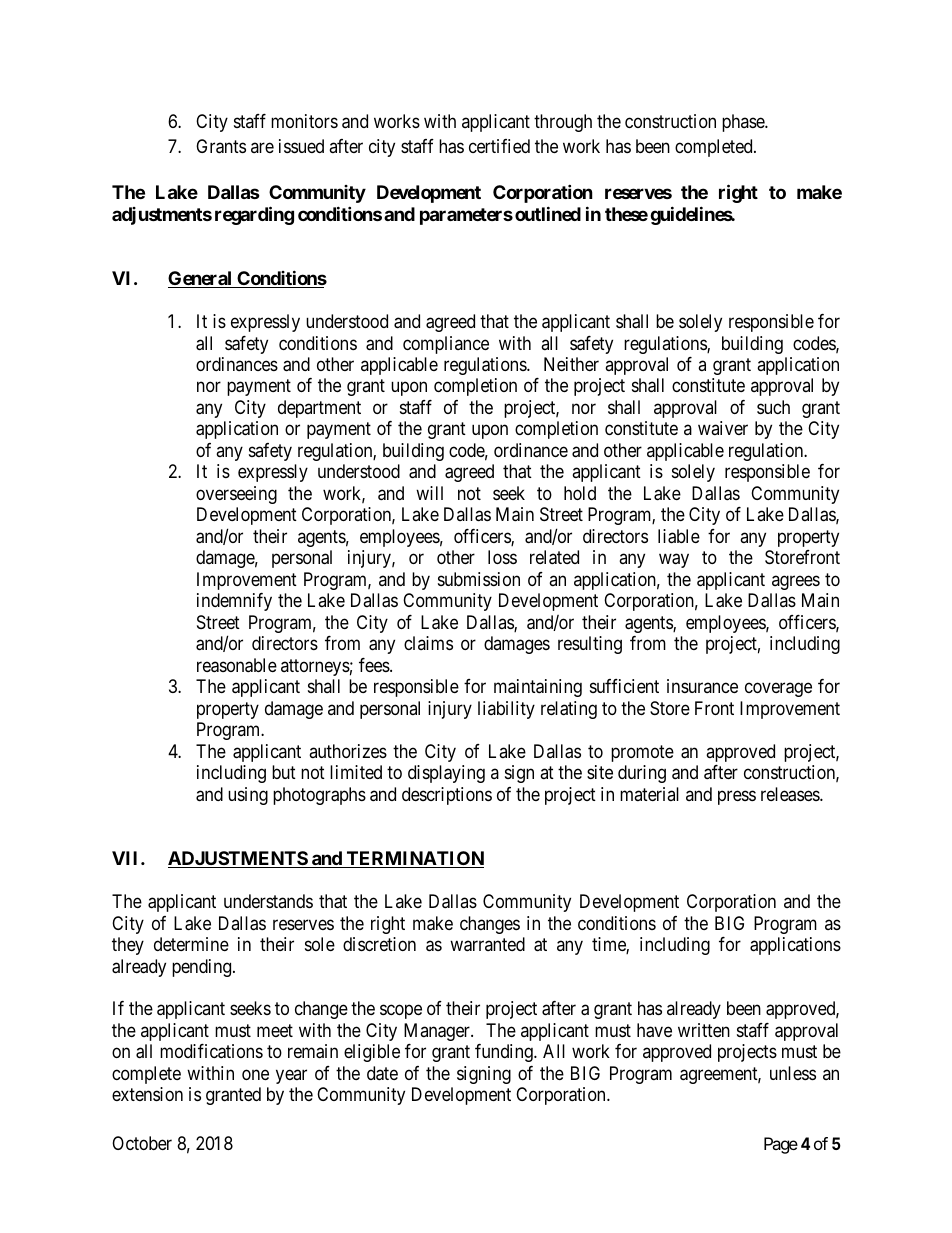  Describe the element at coordinates (147, 1094) in the image. I see `extension` at that location.
